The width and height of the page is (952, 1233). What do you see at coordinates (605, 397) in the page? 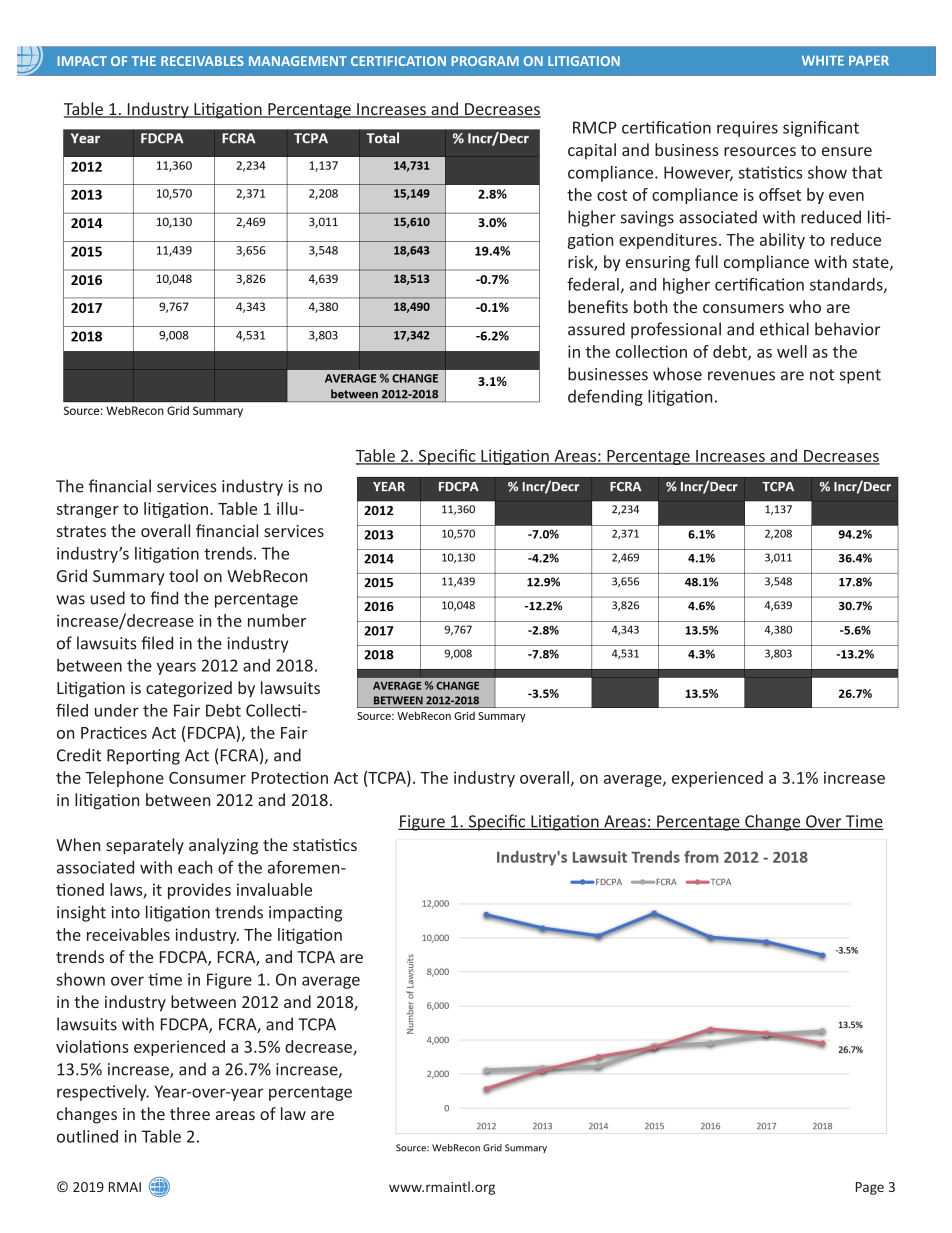
I see `defending` at bounding box center [605, 397].
